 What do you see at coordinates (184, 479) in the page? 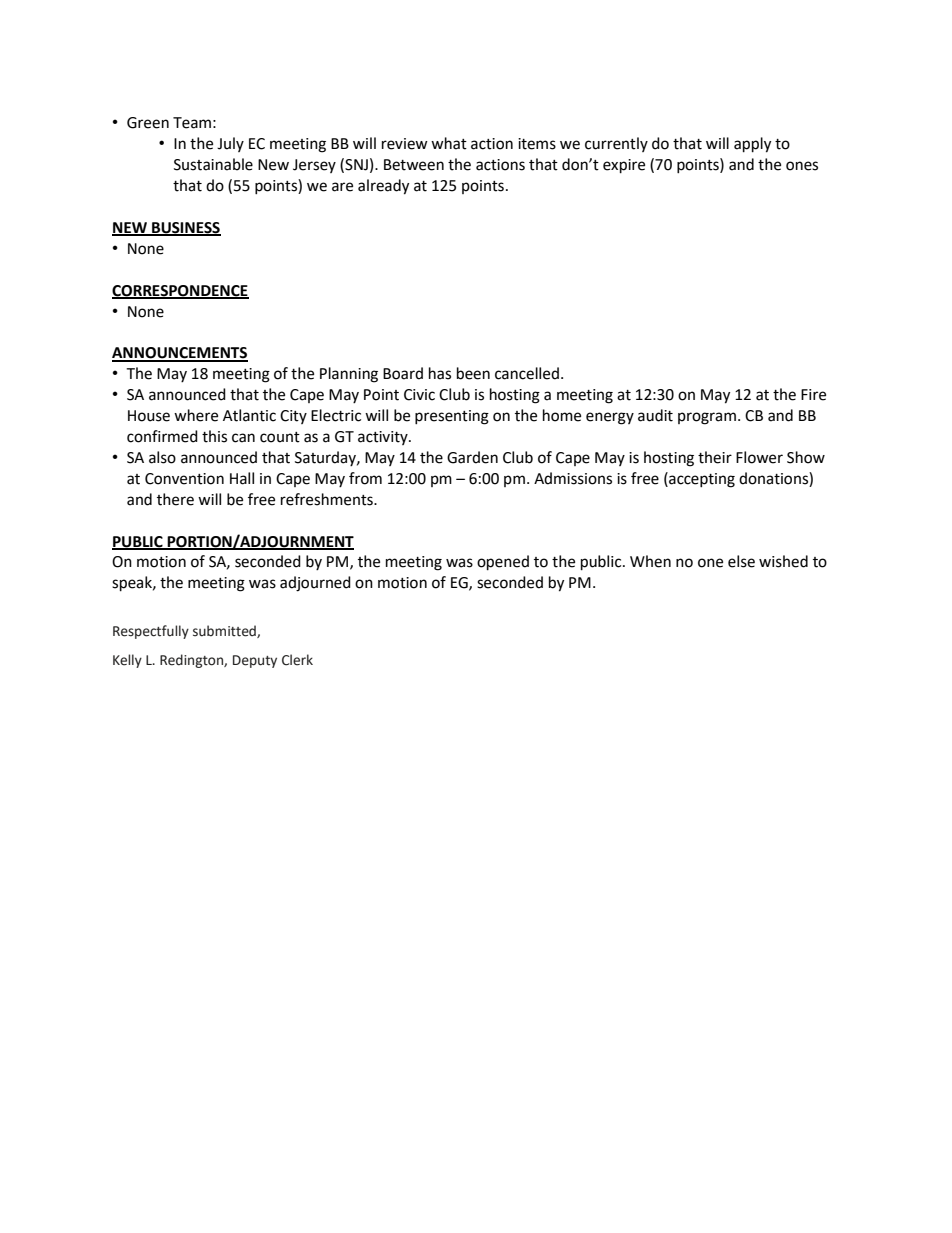
I see `Convention` at bounding box center [184, 479].
